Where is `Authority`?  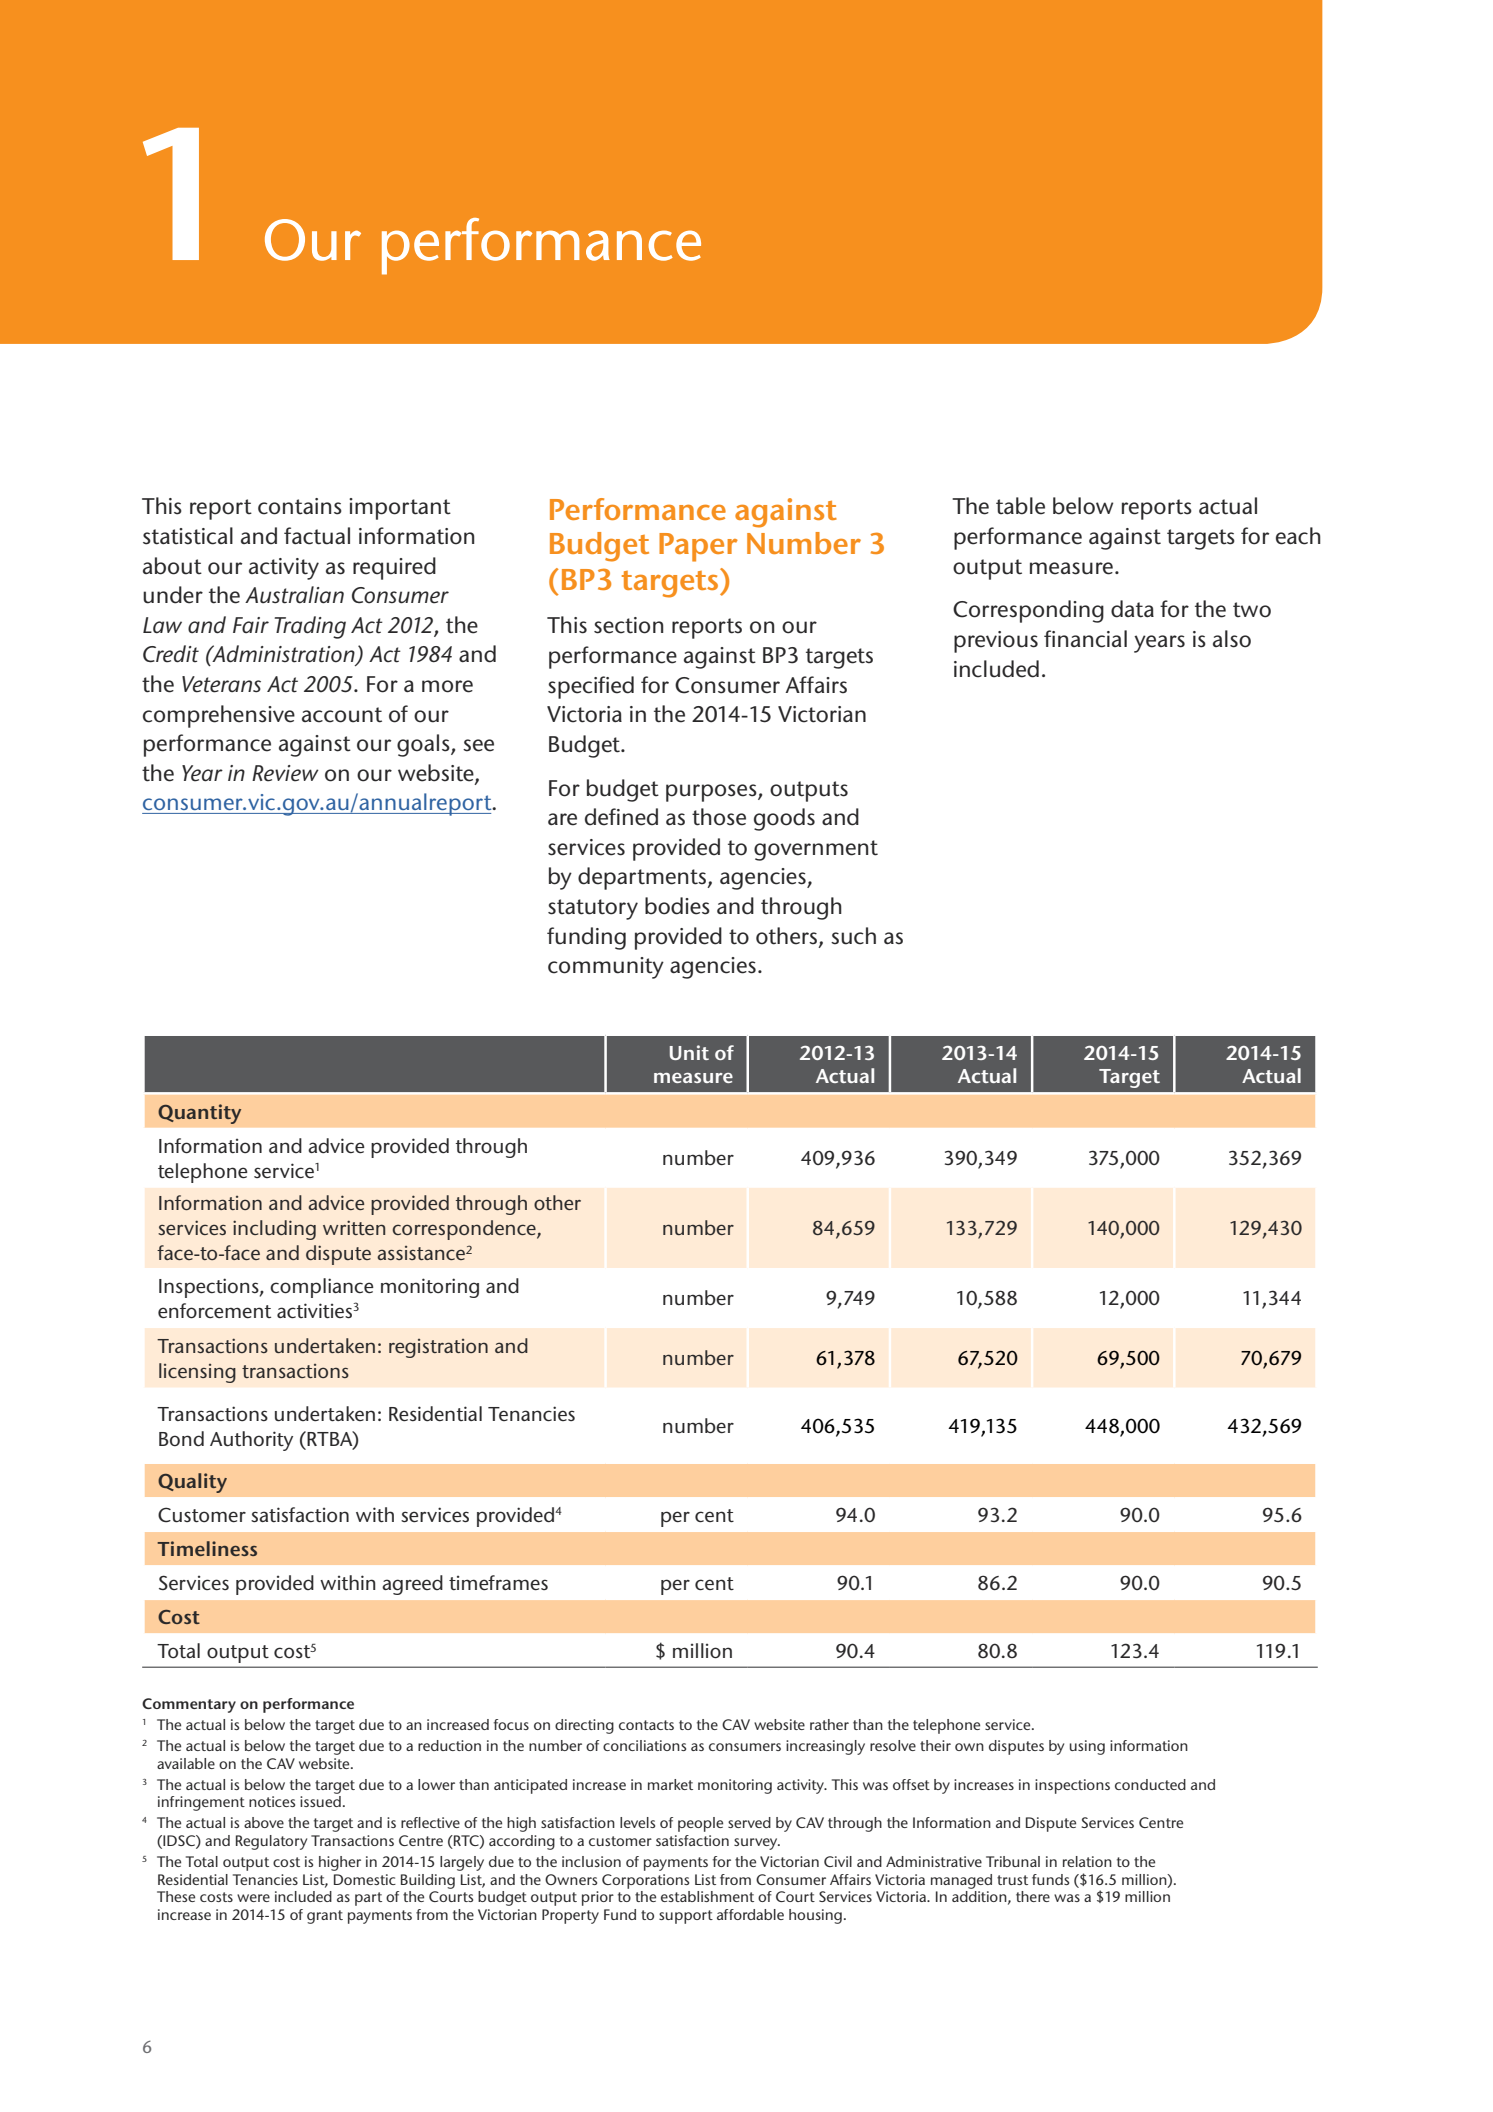 Authority is located at coordinates (251, 1441).
